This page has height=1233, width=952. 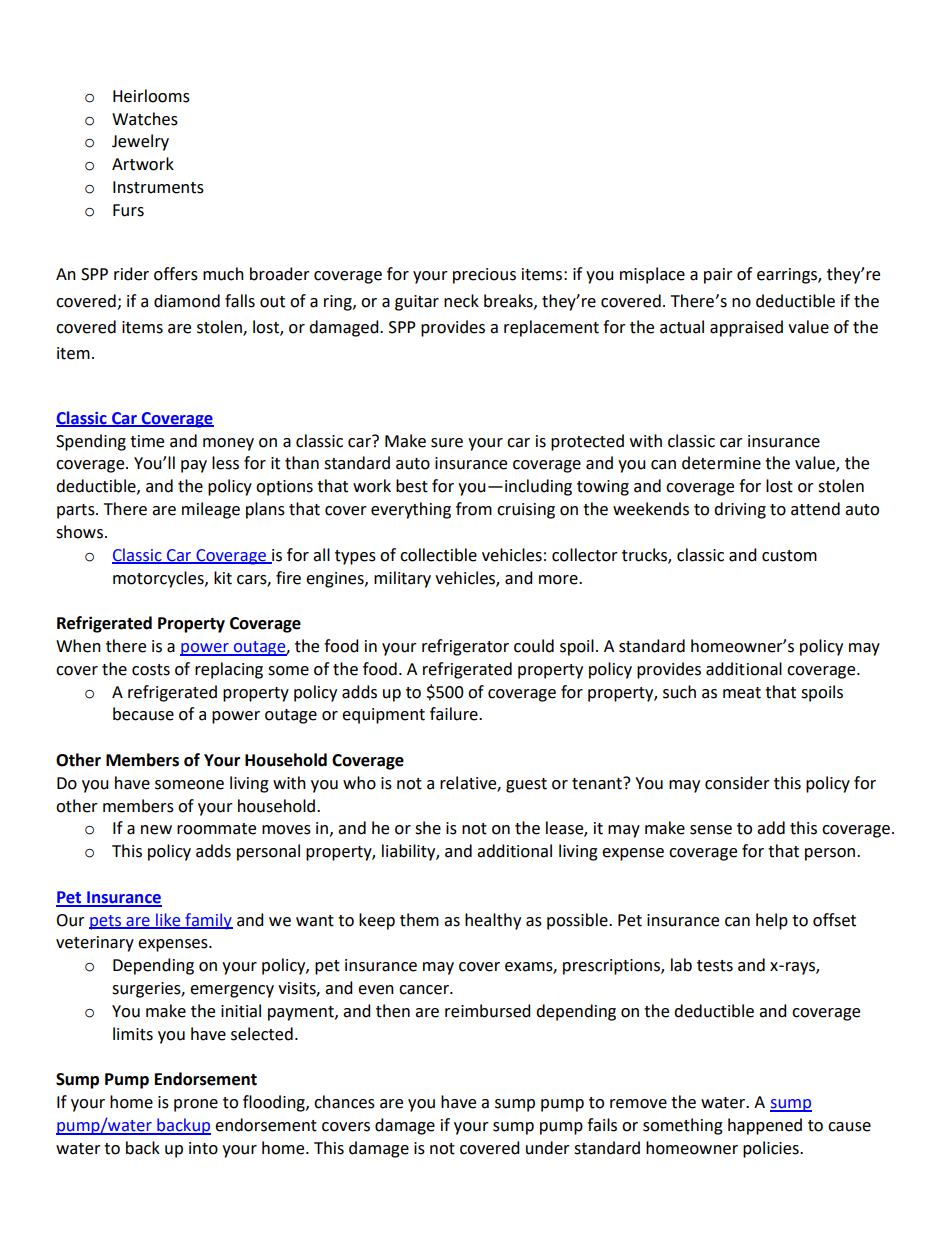 What do you see at coordinates (484, 276) in the page?
I see `precious` at bounding box center [484, 276].
